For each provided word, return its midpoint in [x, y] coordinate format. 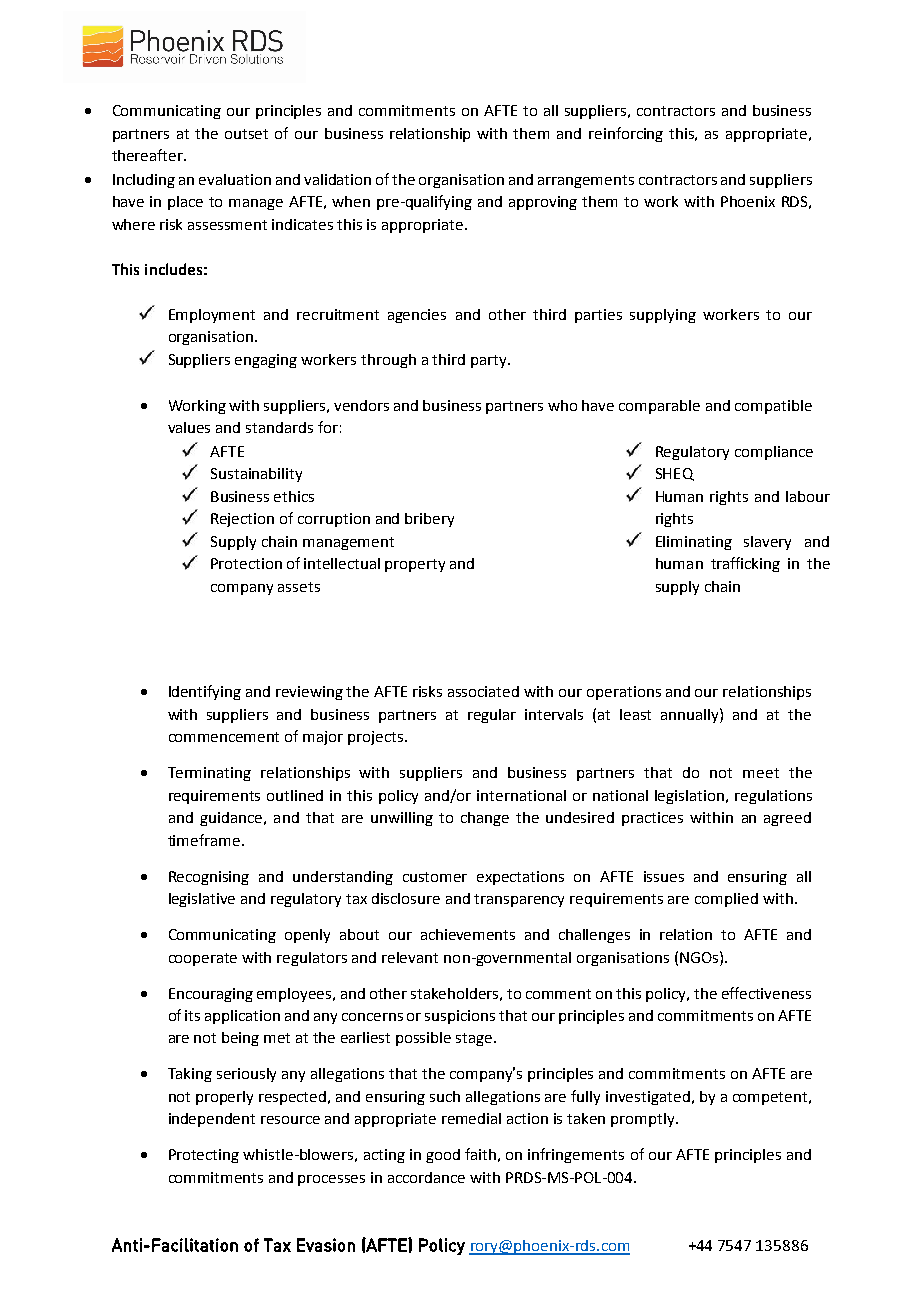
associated [483, 691]
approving [543, 203]
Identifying [205, 692]
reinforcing [626, 134]
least [635, 714]
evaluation [235, 179]
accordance [426, 1177]
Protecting [204, 1156]
